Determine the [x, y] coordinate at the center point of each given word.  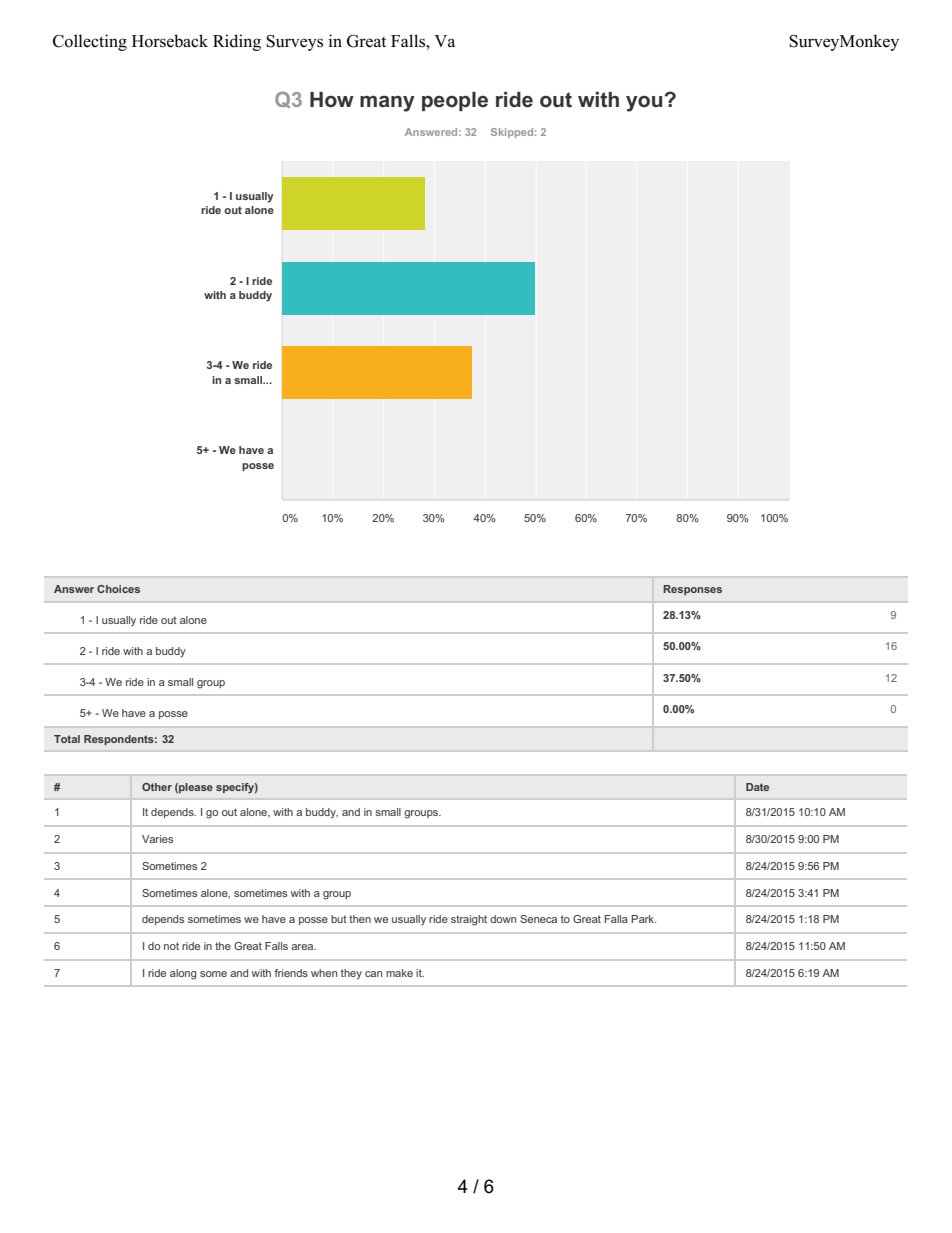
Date [757, 787]
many [387, 103]
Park [643, 919]
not [171, 946]
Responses [692, 590]
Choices [118, 589]
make [399, 973]
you [645, 103]
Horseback [170, 41]
